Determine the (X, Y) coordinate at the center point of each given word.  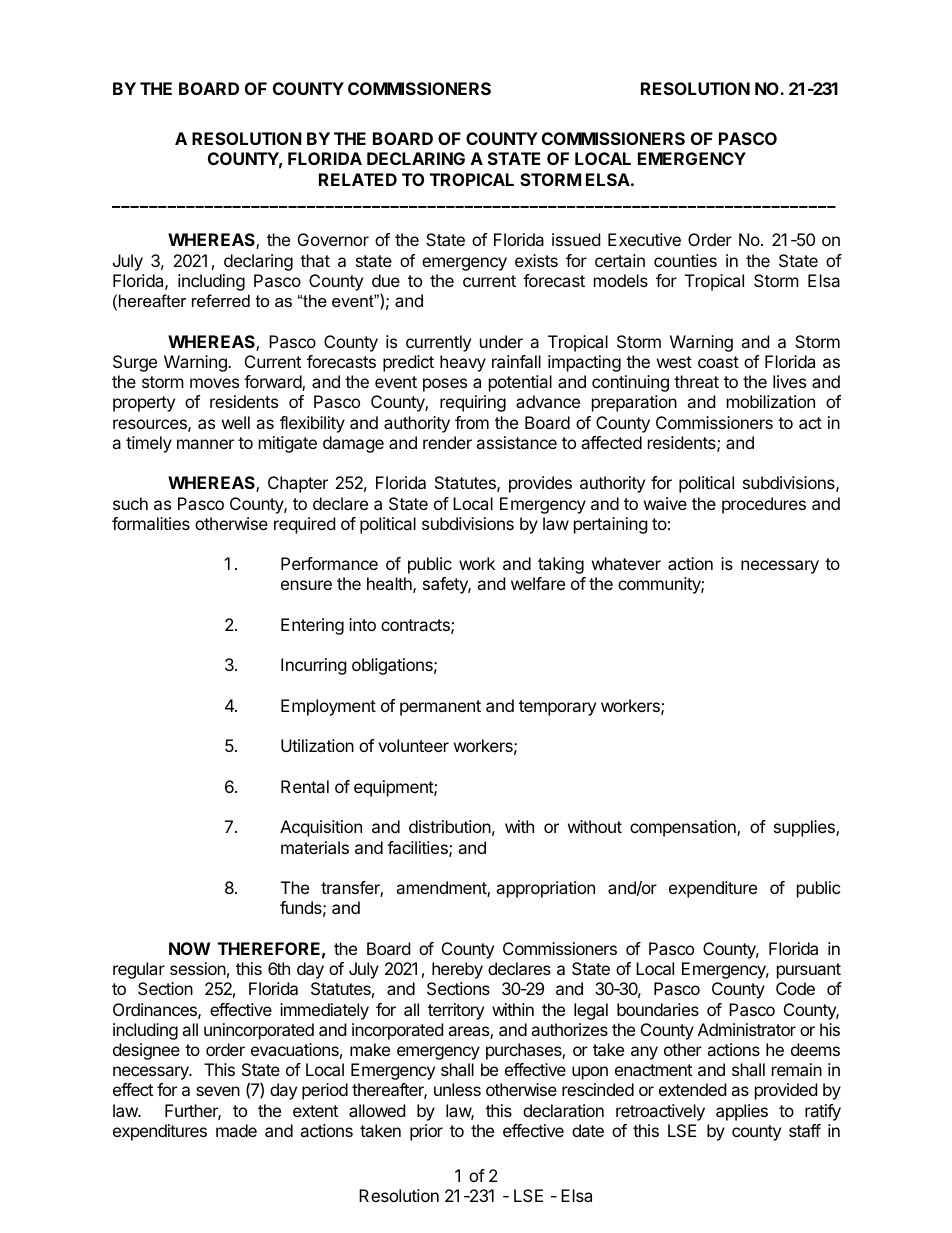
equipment (394, 788)
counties (685, 260)
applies (742, 1112)
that (315, 260)
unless (457, 1089)
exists (536, 260)
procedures (764, 505)
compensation (684, 828)
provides (540, 484)
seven (218, 1091)
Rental (305, 786)
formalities (151, 523)
